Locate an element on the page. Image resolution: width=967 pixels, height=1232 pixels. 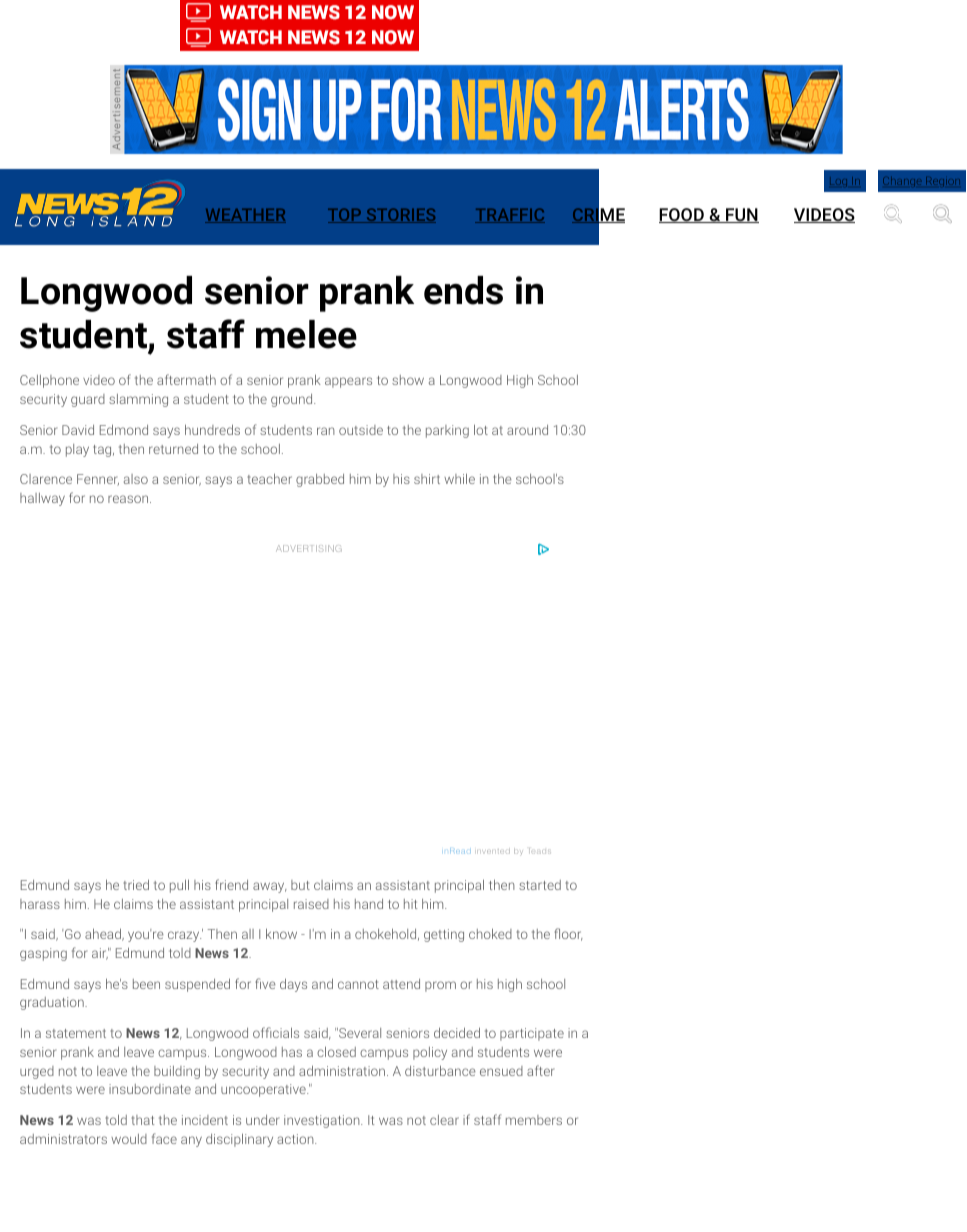
parking is located at coordinates (447, 431).
